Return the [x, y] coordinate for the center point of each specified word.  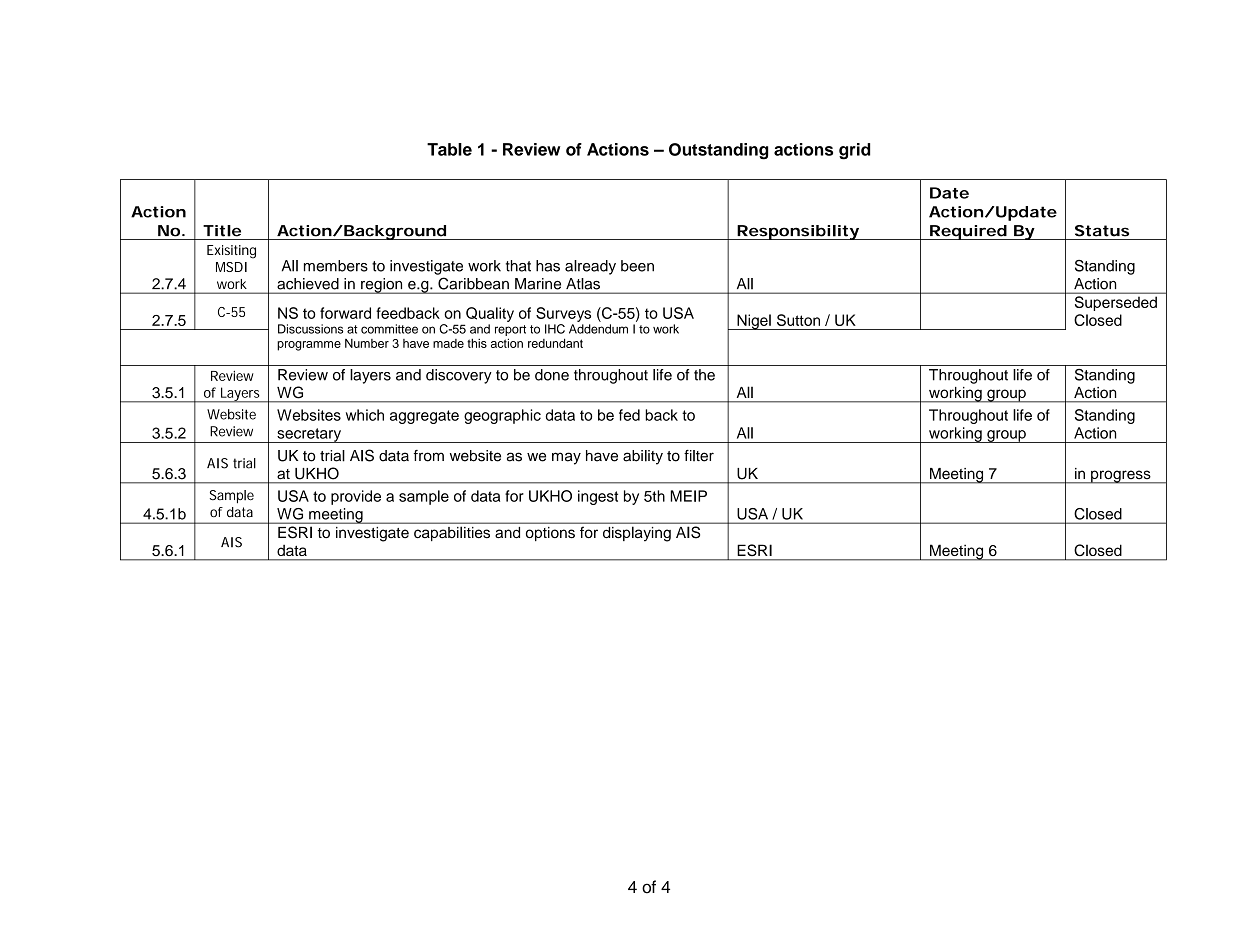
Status [1102, 231]
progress [1121, 477]
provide [356, 497]
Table [449, 149]
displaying [637, 534]
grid [854, 151]
